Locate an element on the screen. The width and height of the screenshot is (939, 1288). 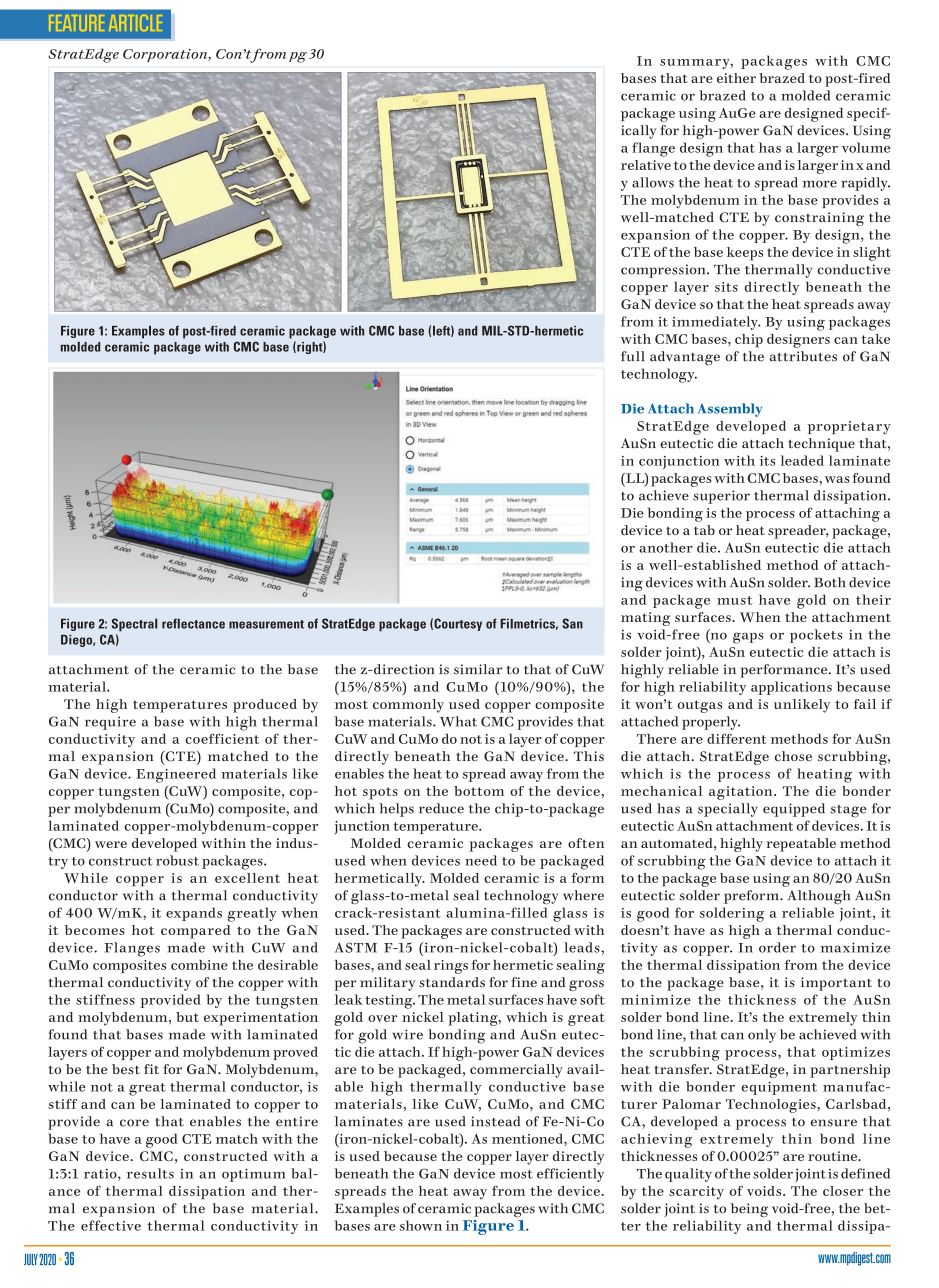
ARTICLE is located at coordinates (135, 23).
